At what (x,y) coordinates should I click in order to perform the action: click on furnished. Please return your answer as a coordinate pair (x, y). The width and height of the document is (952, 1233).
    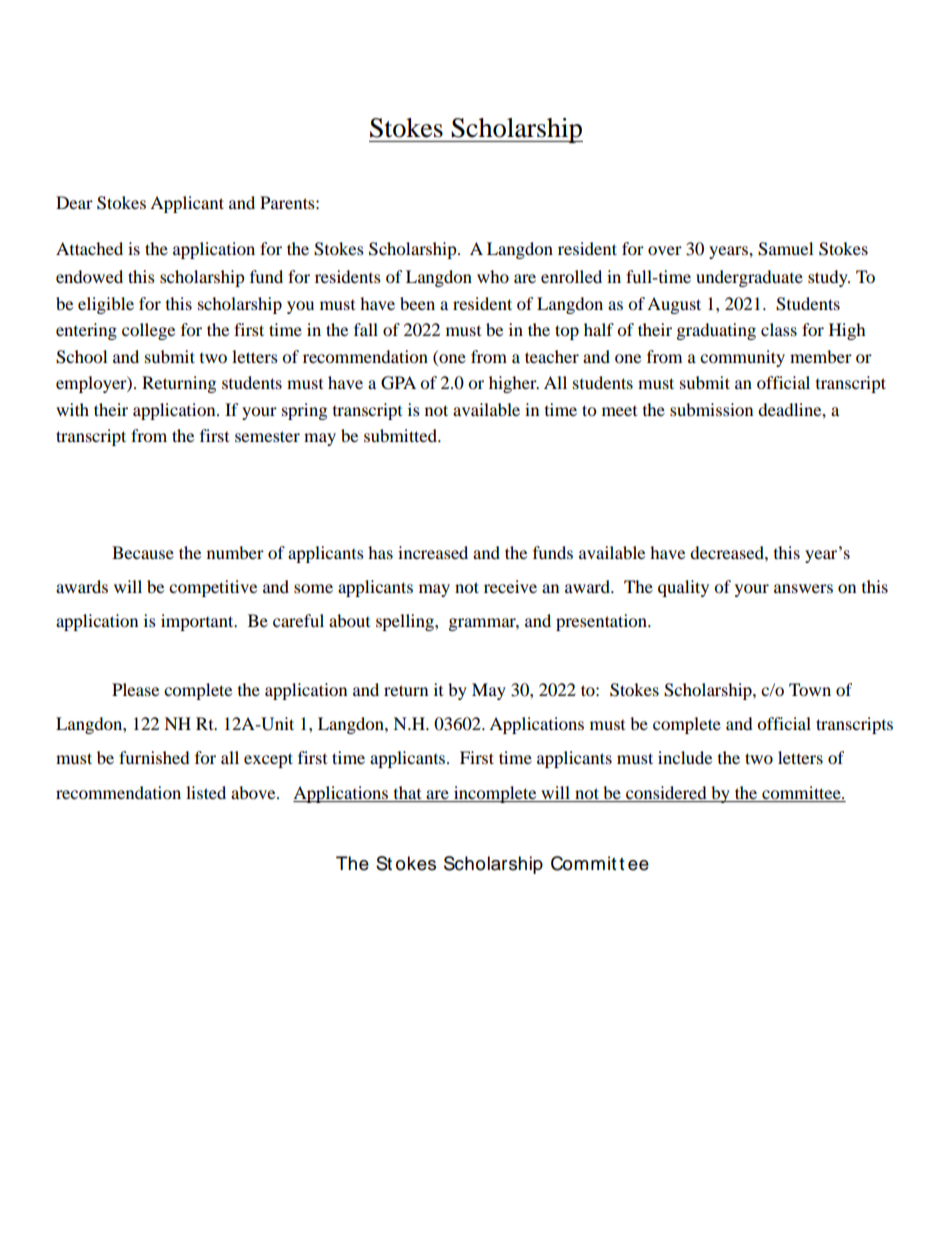
    Looking at the image, I should click on (154, 757).
